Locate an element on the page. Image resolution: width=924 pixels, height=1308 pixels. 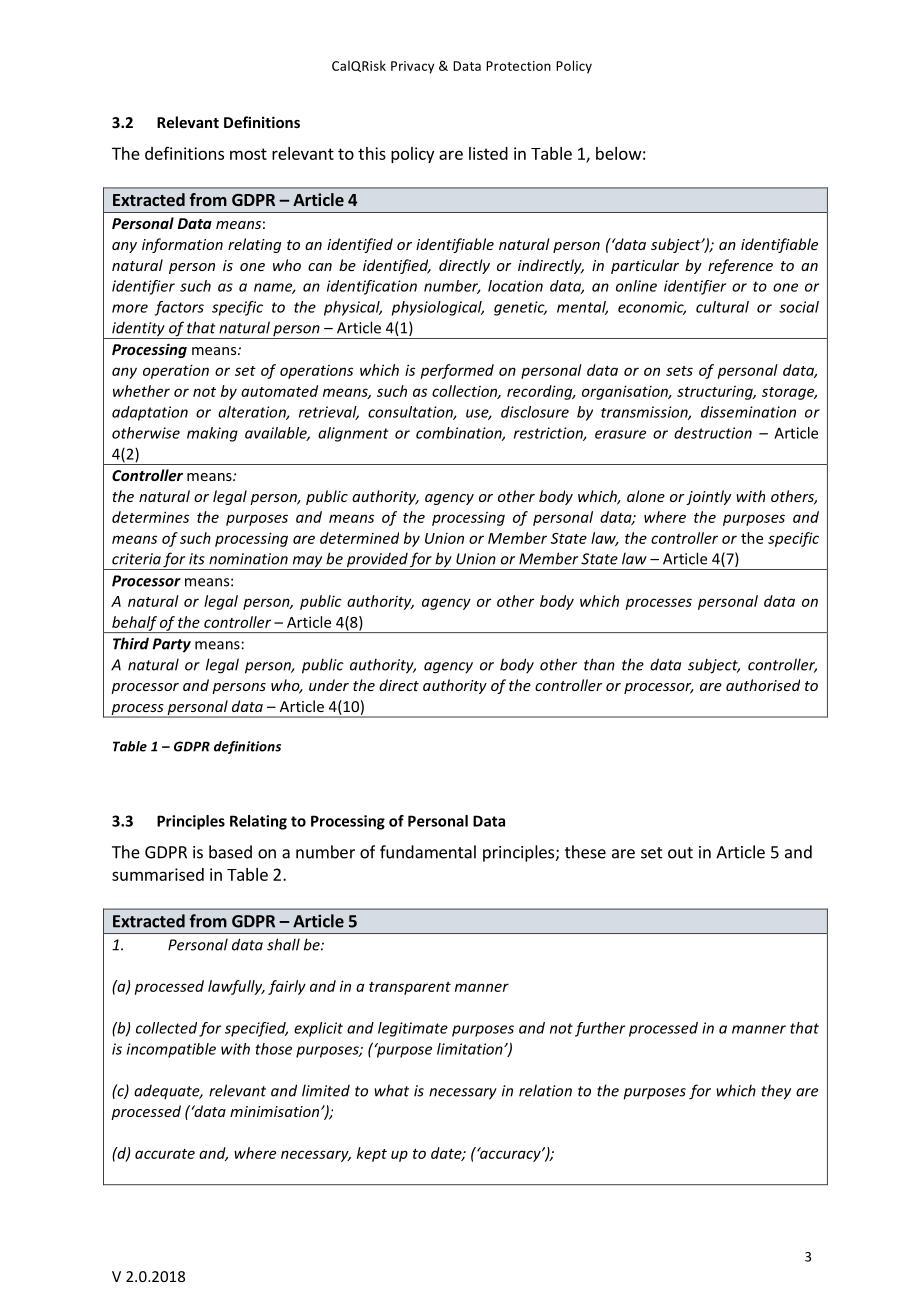
adequate is located at coordinates (168, 1092).
